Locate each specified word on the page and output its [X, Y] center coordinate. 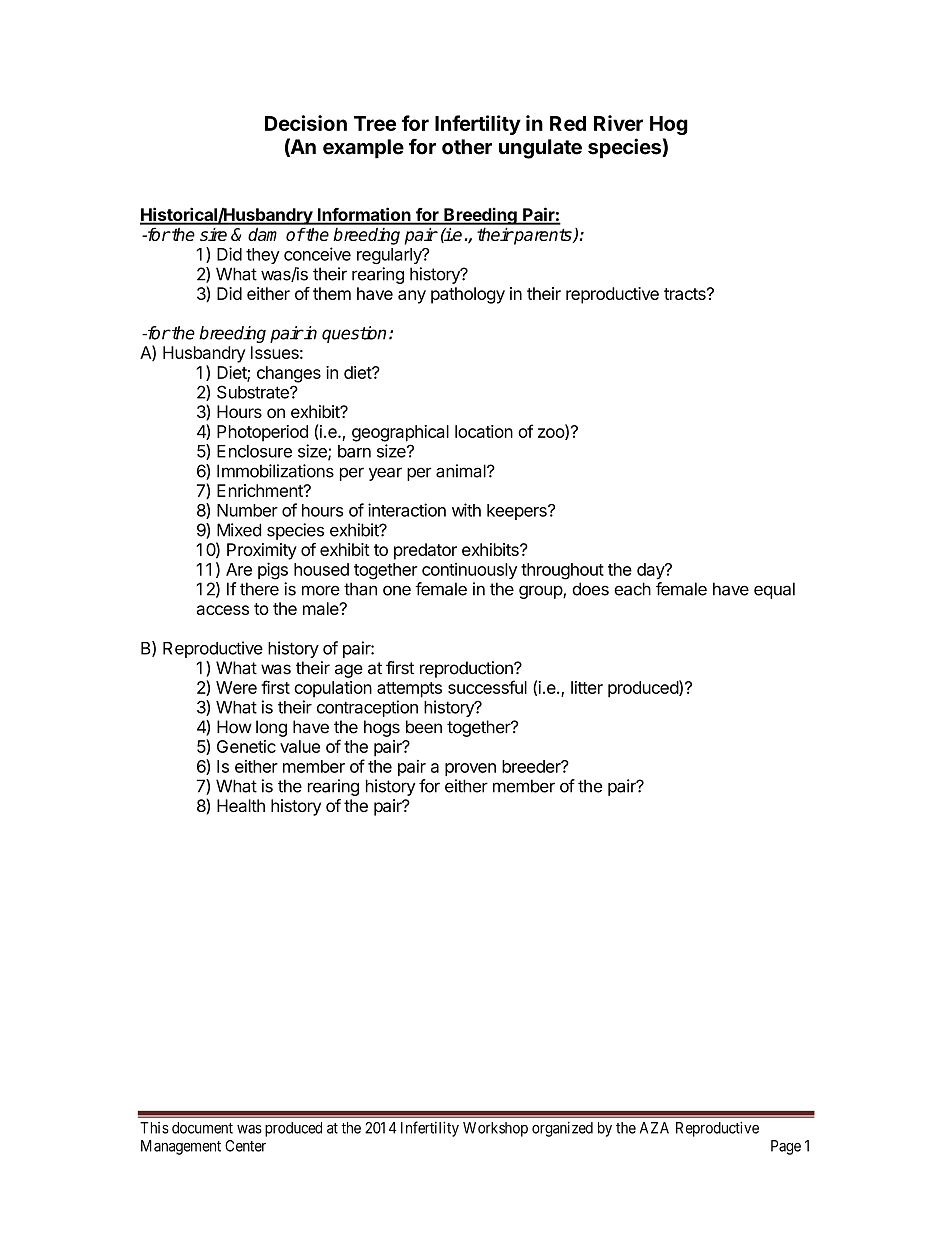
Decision [306, 123]
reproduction [467, 669]
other [467, 147]
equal [774, 590]
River [618, 123]
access [223, 610]
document [202, 1128]
